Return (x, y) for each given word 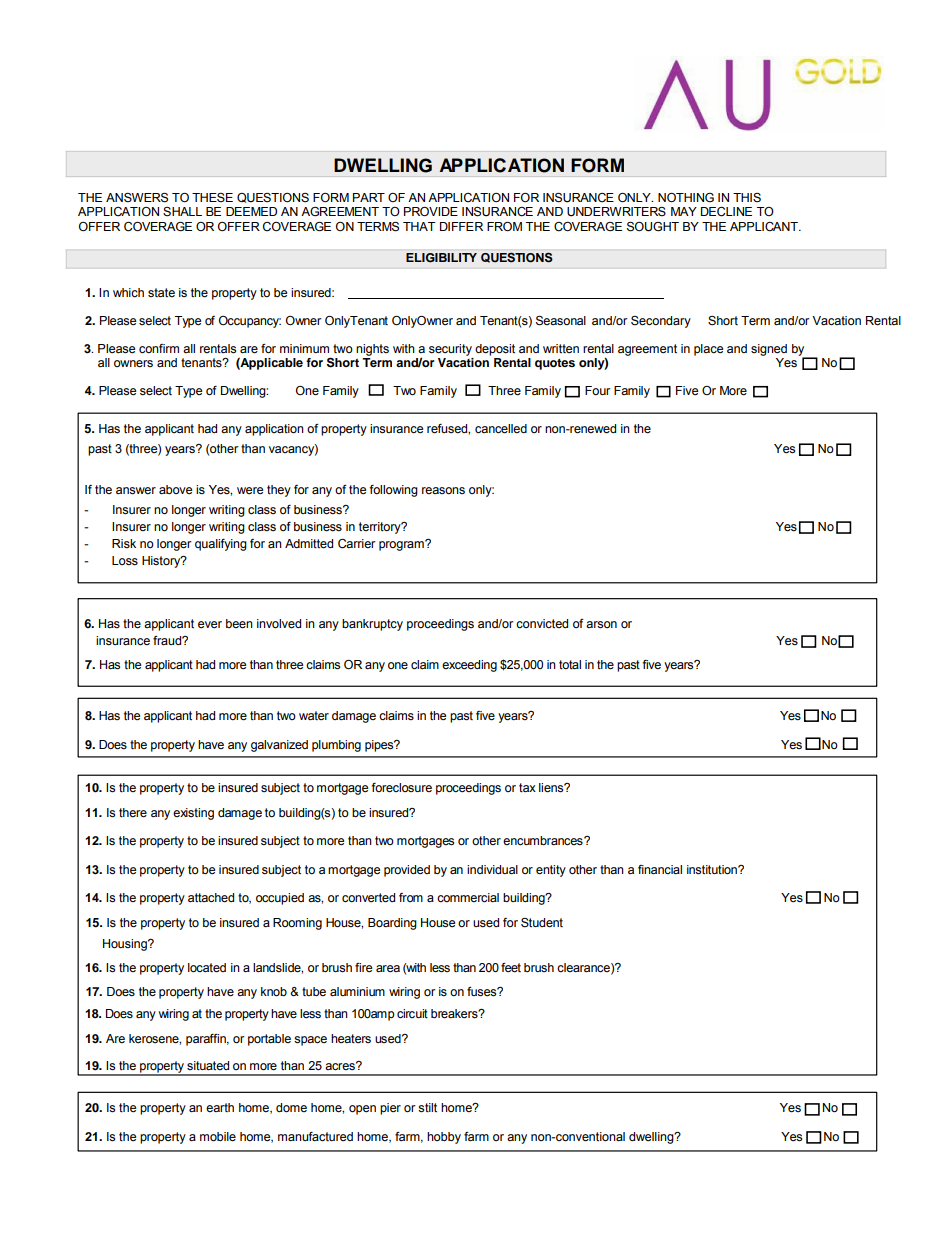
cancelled (501, 429)
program (402, 545)
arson (601, 625)
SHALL (182, 212)
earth (220, 1107)
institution (713, 870)
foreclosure (401, 788)
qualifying (221, 545)
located (207, 968)
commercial (468, 898)
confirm (159, 349)
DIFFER (461, 226)
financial (660, 869)
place (708, 350)
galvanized (279, 746)
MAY (684, 211)
